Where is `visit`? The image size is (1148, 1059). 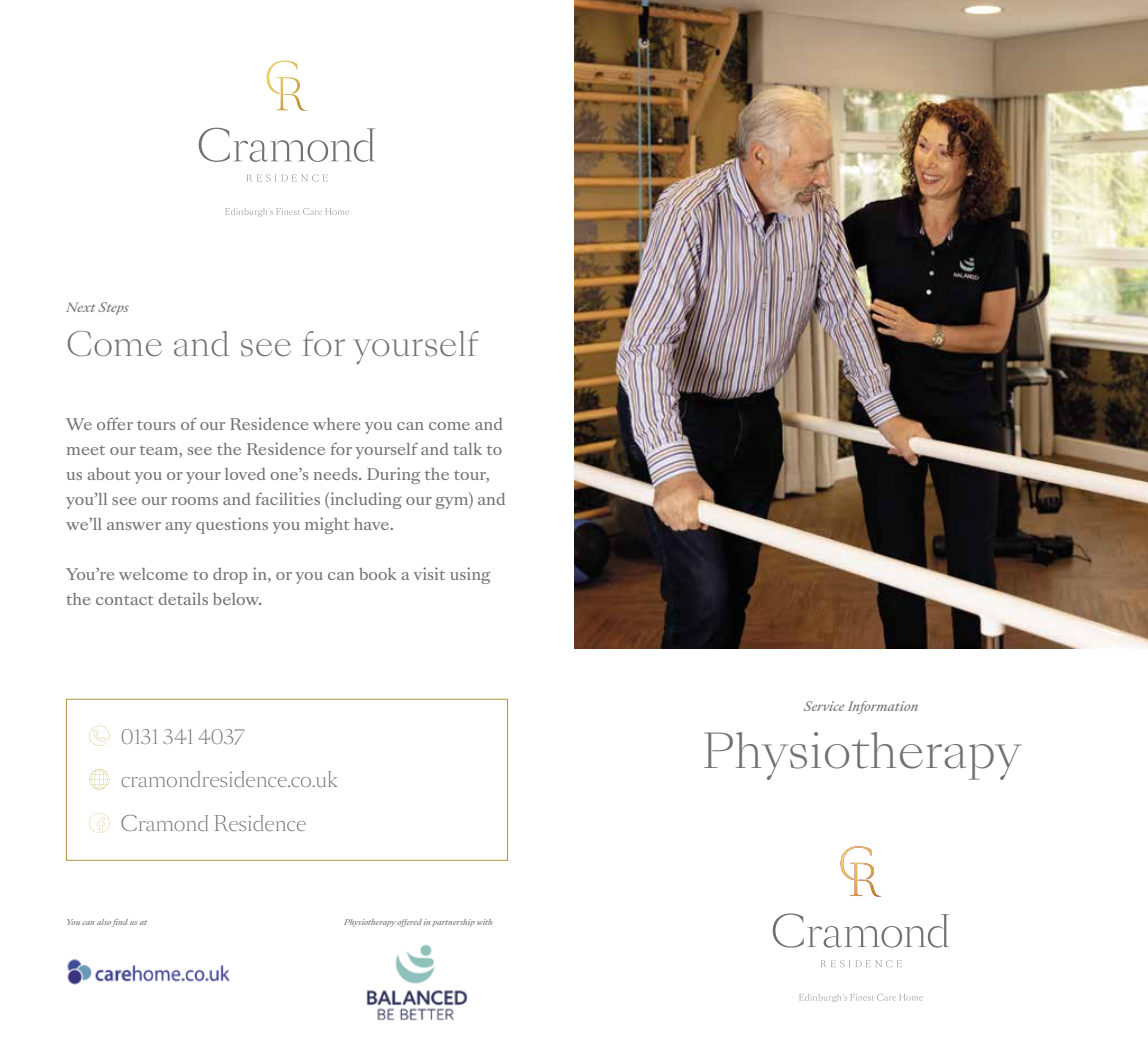
visit is located at coordinates (429, 573).
